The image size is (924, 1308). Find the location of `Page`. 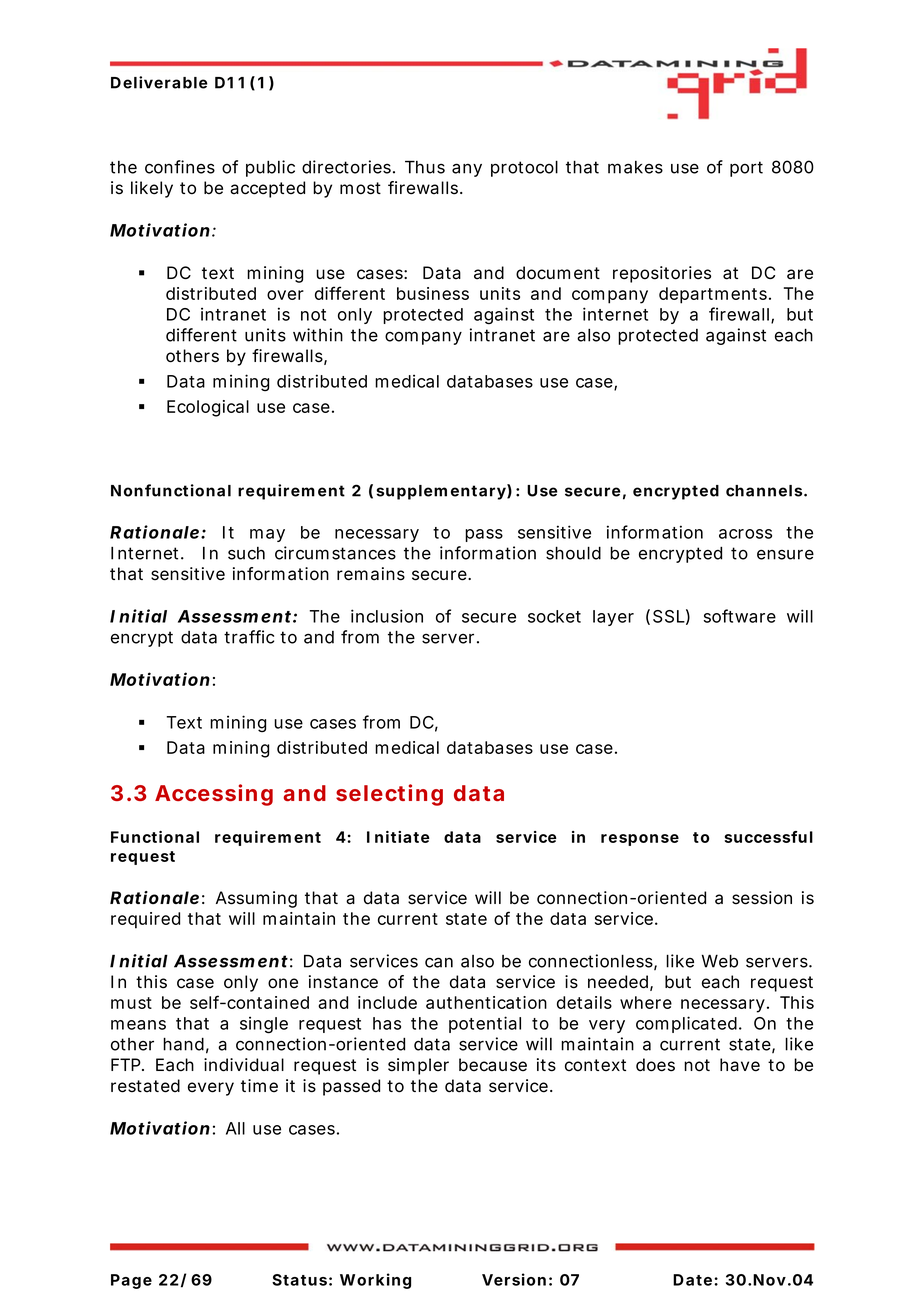

Page is located at coordinates (131, 1281).
